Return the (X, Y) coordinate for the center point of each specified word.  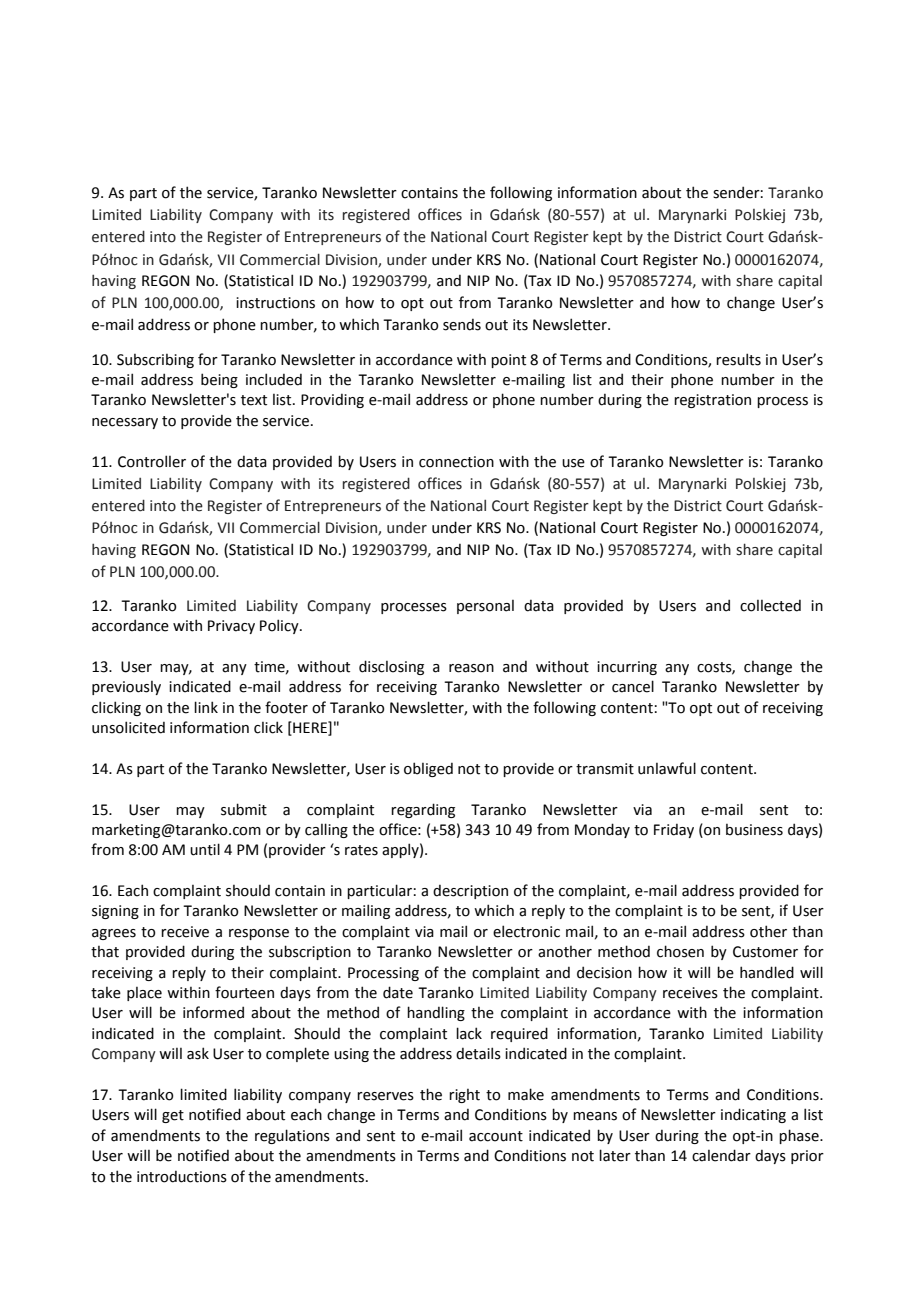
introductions (182, 1177)
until (205, 849)
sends (462, 325)
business (754, 830)
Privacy (231, 627)
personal (485, 607)
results (738, 359)
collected (770, 606)
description (470, 892)
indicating (753, 1115)
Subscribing (155, 361)
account (496, 1136)
